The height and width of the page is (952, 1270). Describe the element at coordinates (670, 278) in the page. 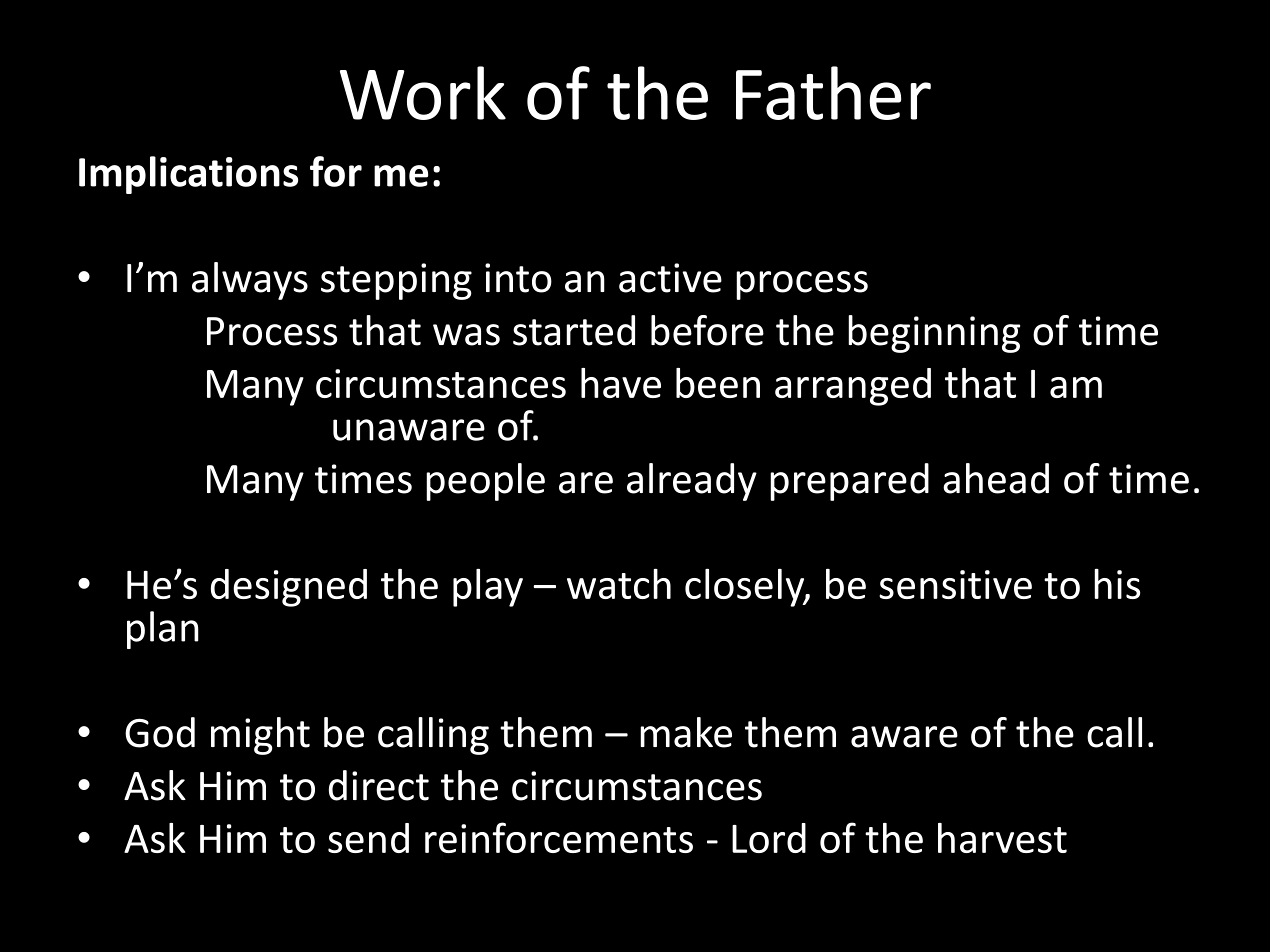

I see `active` at that location.
